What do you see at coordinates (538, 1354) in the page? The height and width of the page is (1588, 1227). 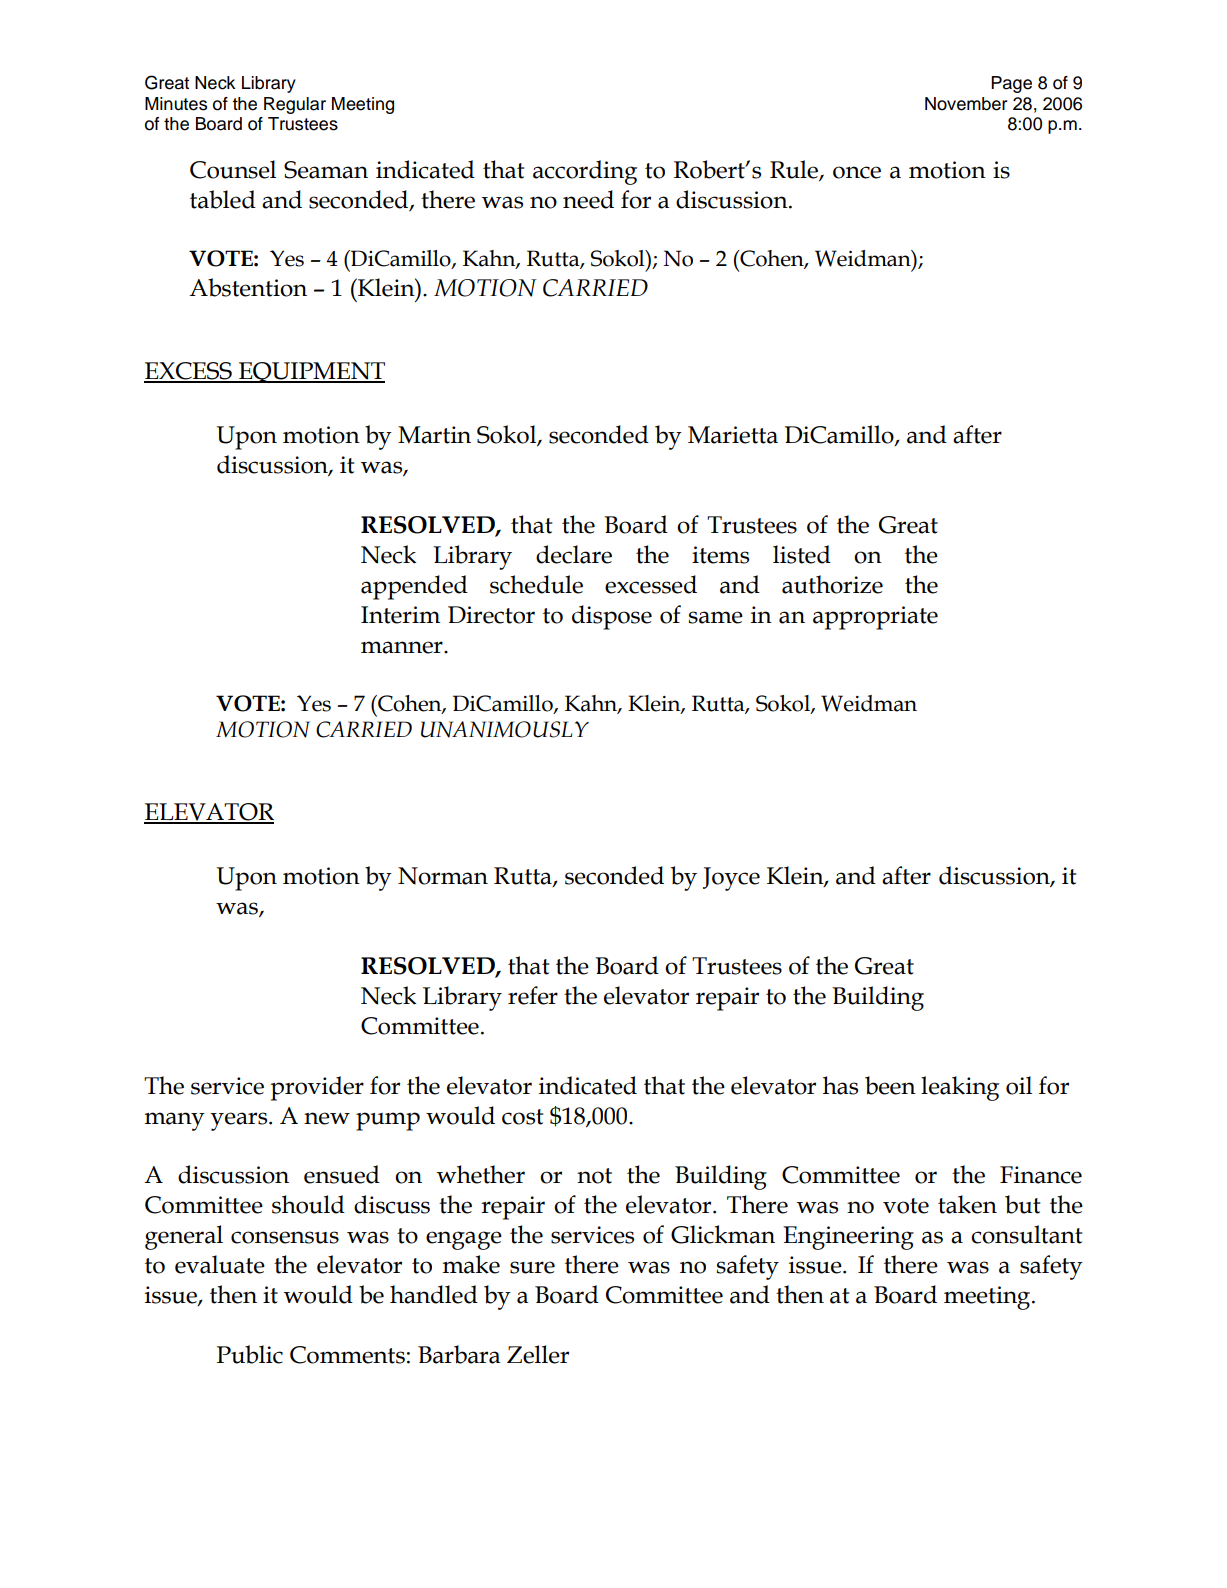 I see `Zeller` at bounding box center [538, 1354].
